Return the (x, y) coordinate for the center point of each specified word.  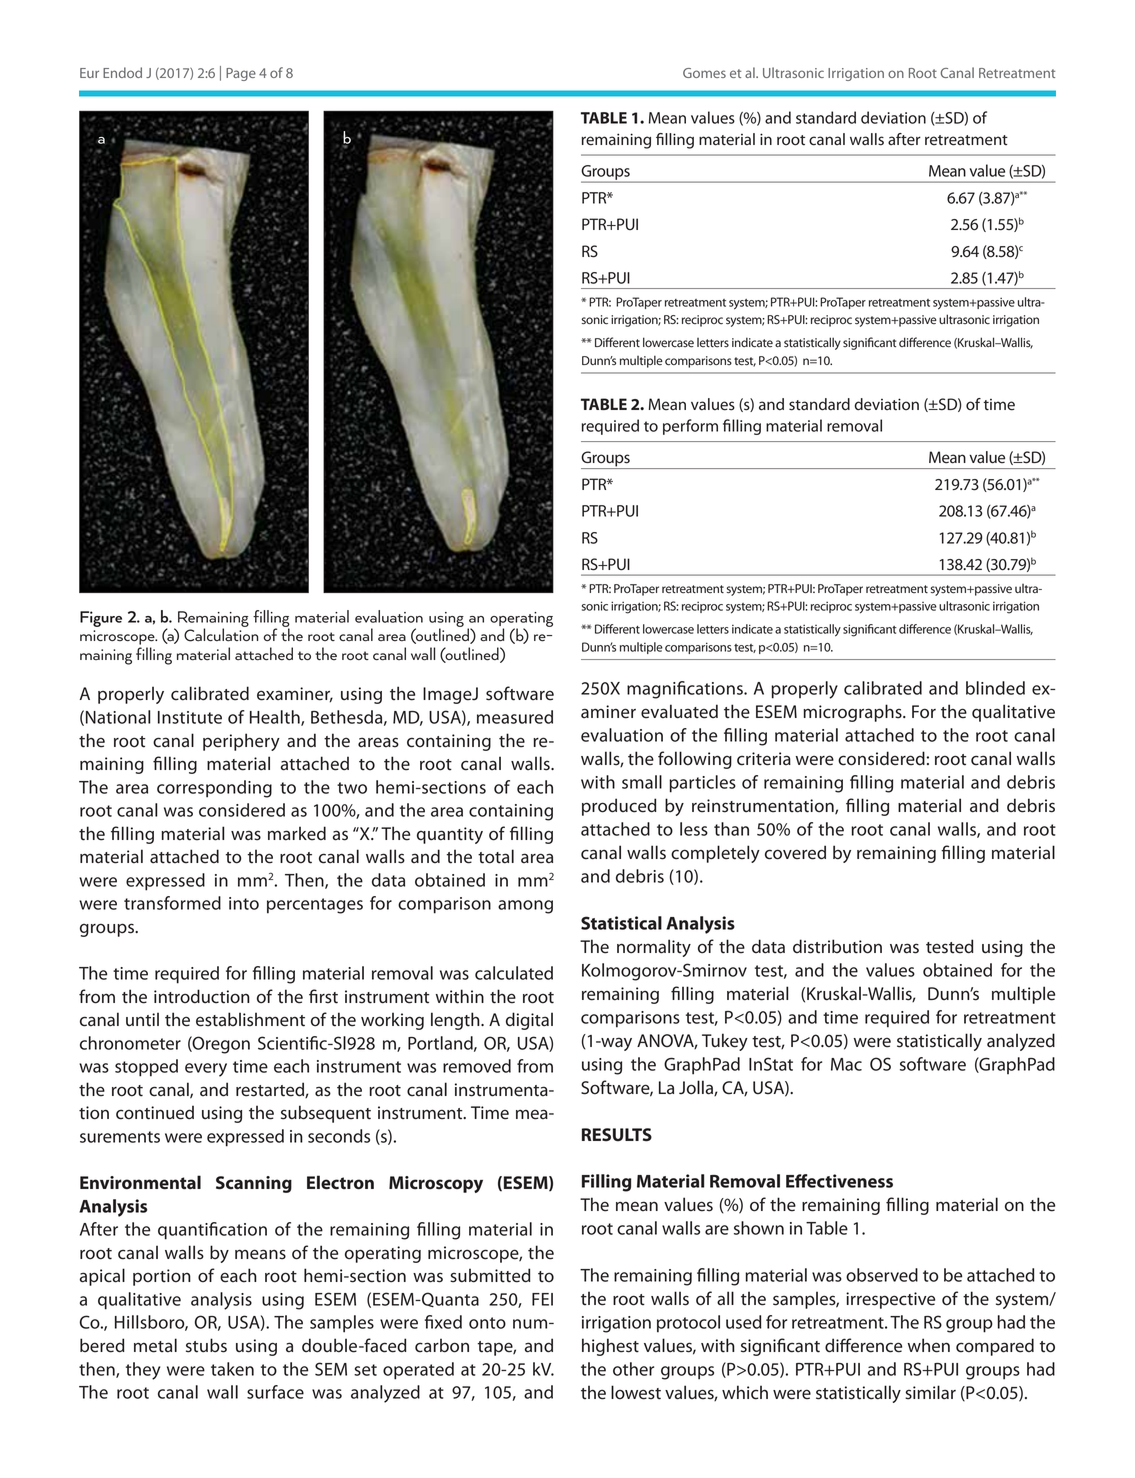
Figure (101, 619)
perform (690, 427)
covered (795, 852)
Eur (89, 73)
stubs (206, 1345)
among (525, 907)
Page (241, 74)
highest (610, 1347)
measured (515, 717)
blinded (995, 688)
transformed (172, 903)
